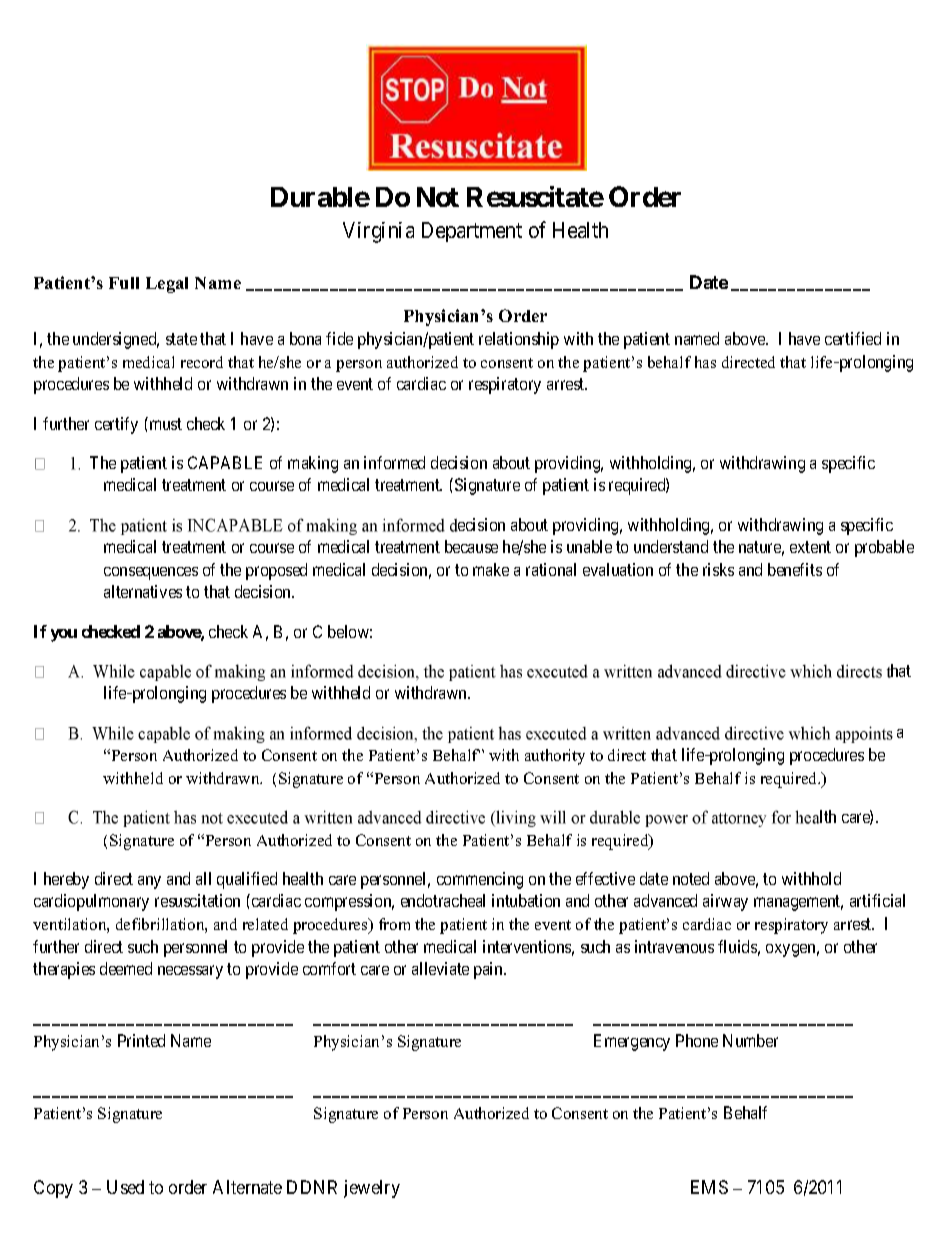 The height and width of the document is (1233, 952). Describe the element at coordinates (125, 1187) in the document. I see `Used` at that location.
